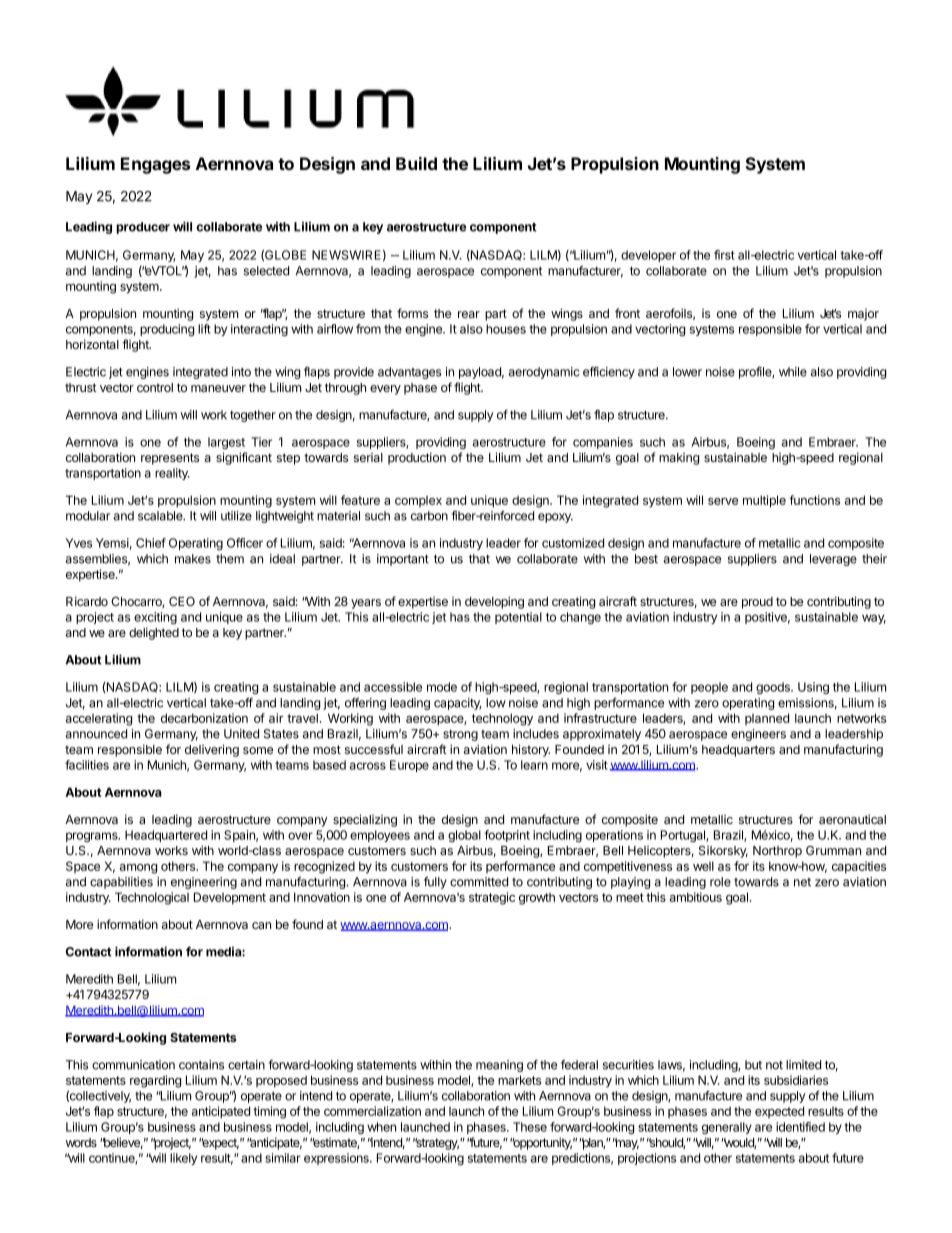 The image size is (952, 1233). What do you see at coordinates (774, 688) in the screenshot?
I see `goods` at bounding box center [774, 688].
